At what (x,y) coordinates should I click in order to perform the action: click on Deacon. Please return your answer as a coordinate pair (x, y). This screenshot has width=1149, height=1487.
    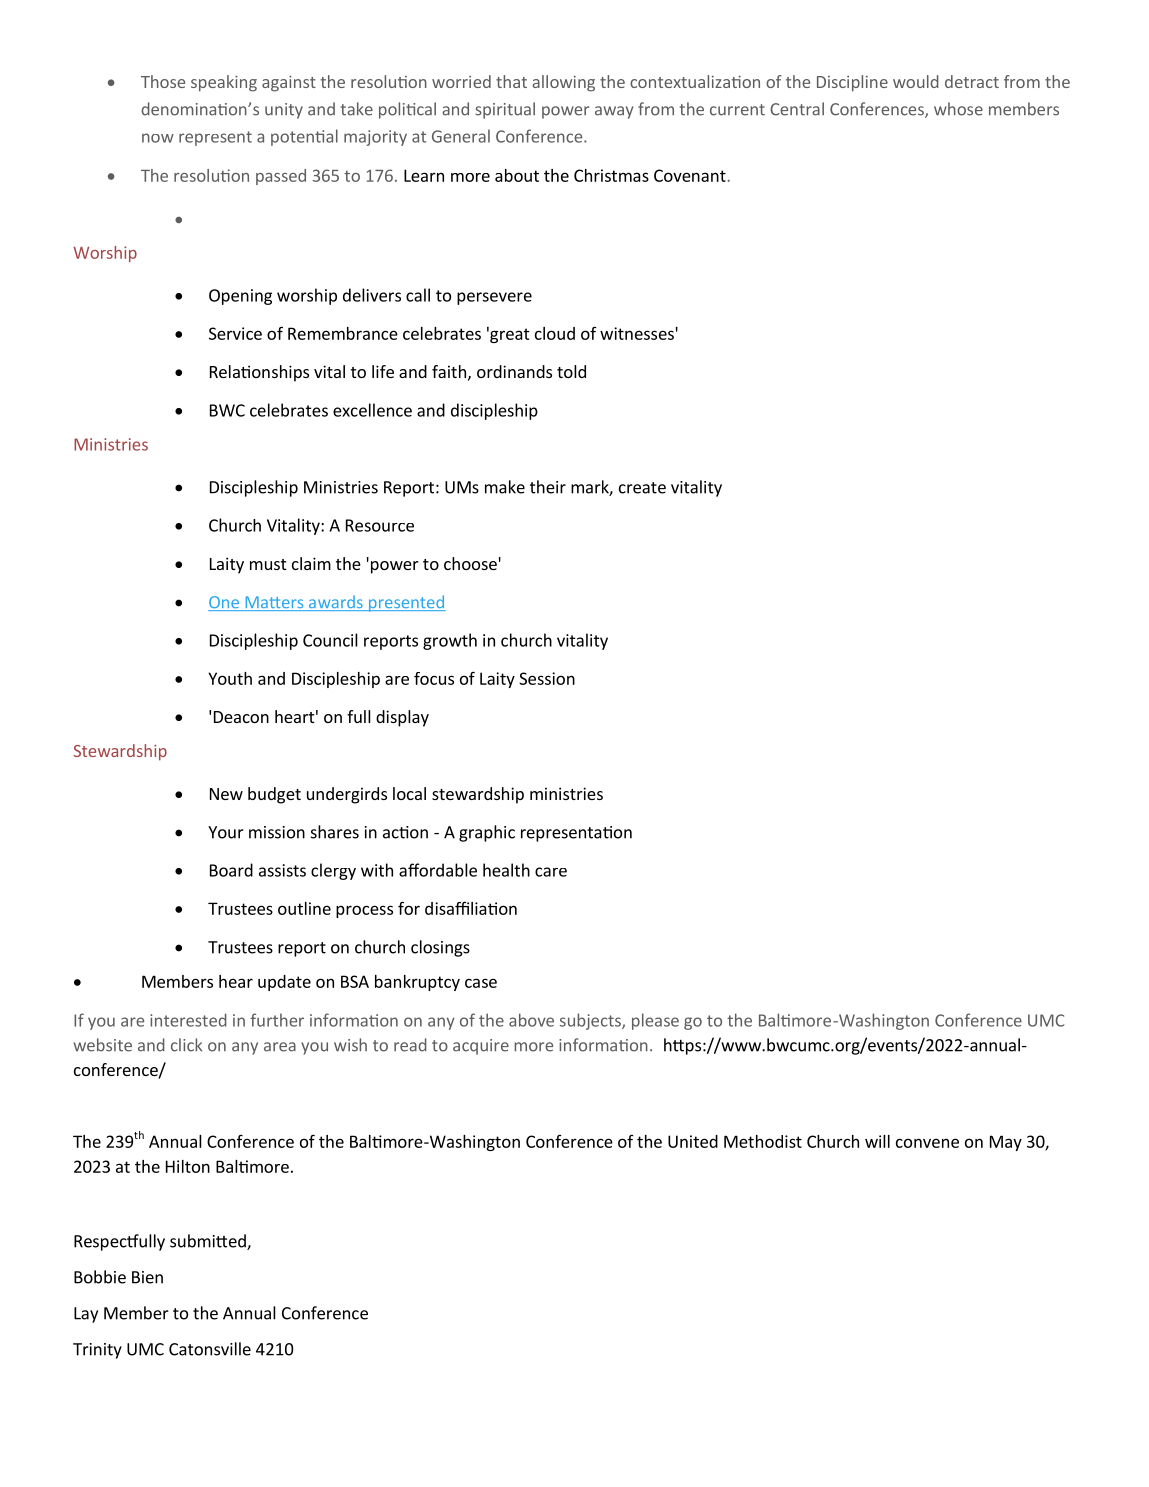
    Looking at the image, I should click on (241, 717).
